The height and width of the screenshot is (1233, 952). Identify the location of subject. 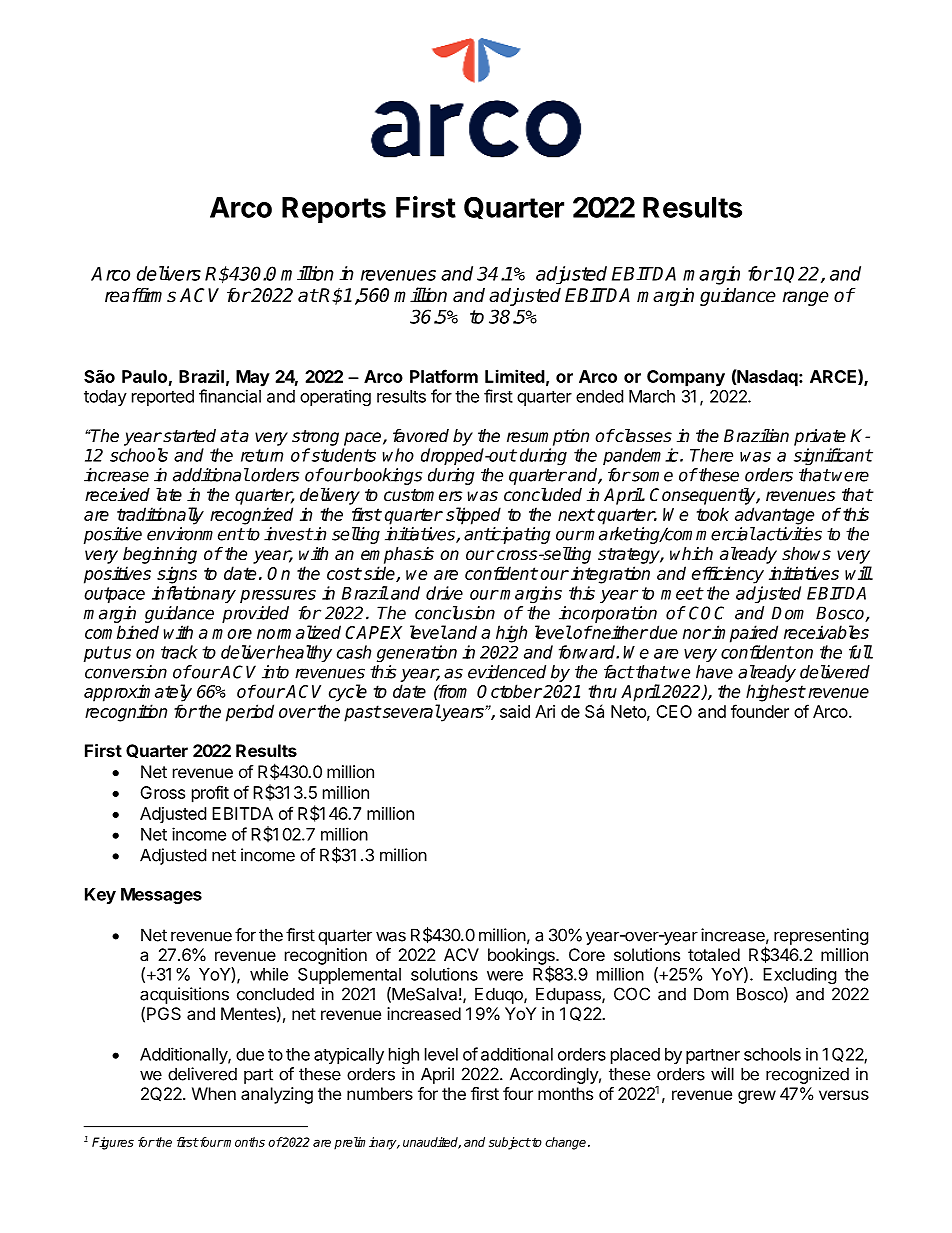
(510, 1143).
